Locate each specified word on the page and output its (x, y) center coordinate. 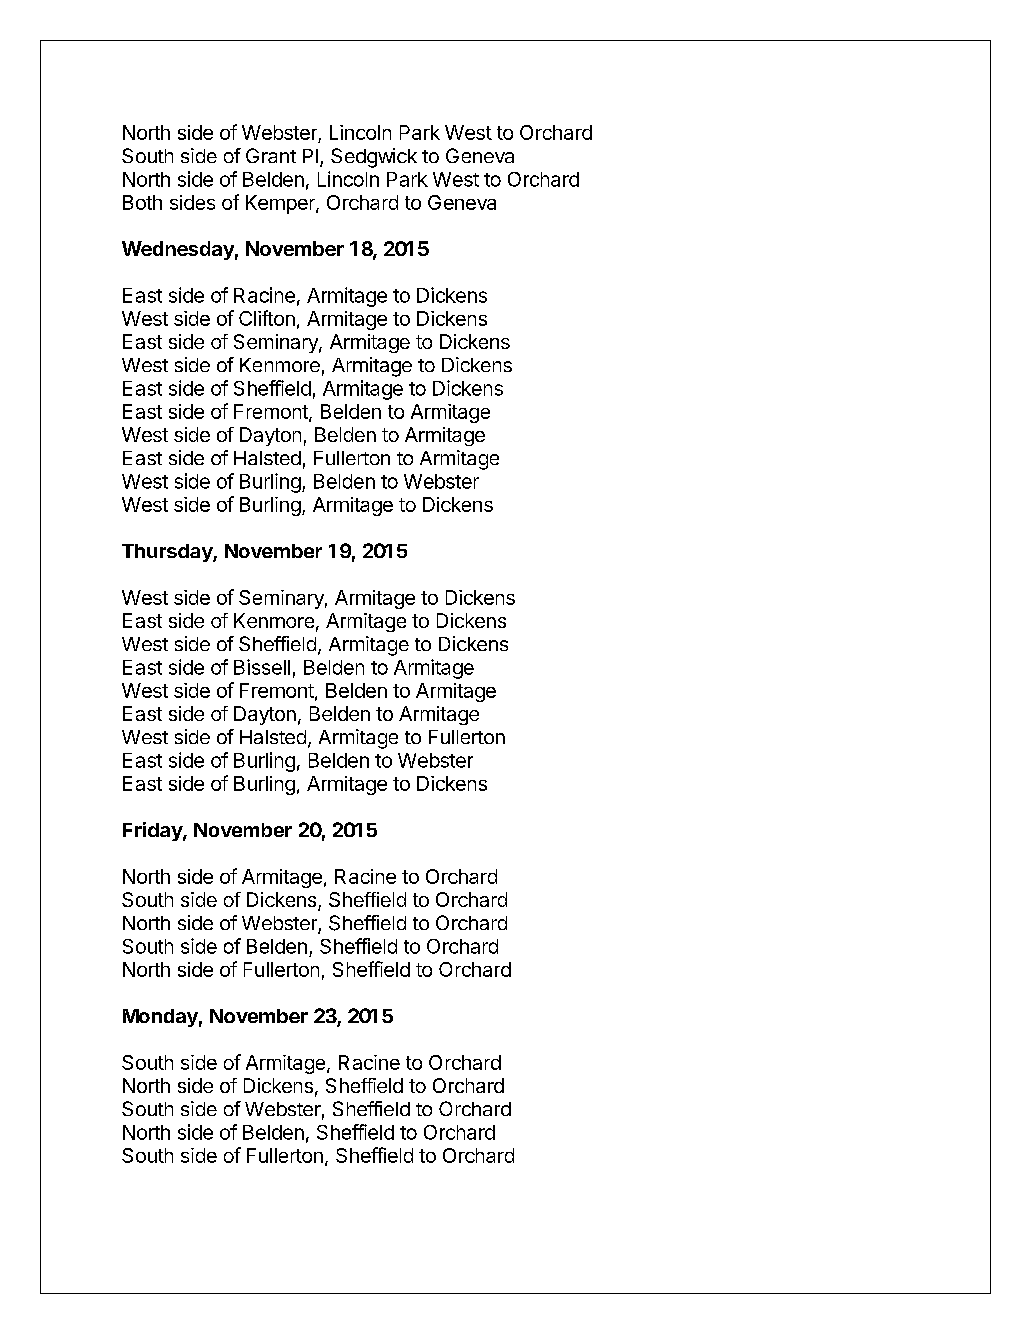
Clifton (267, 318)
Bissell (262, 667)
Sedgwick (374, 158)
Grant (271, 155)
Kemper (281, 204)
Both (142, 202)
